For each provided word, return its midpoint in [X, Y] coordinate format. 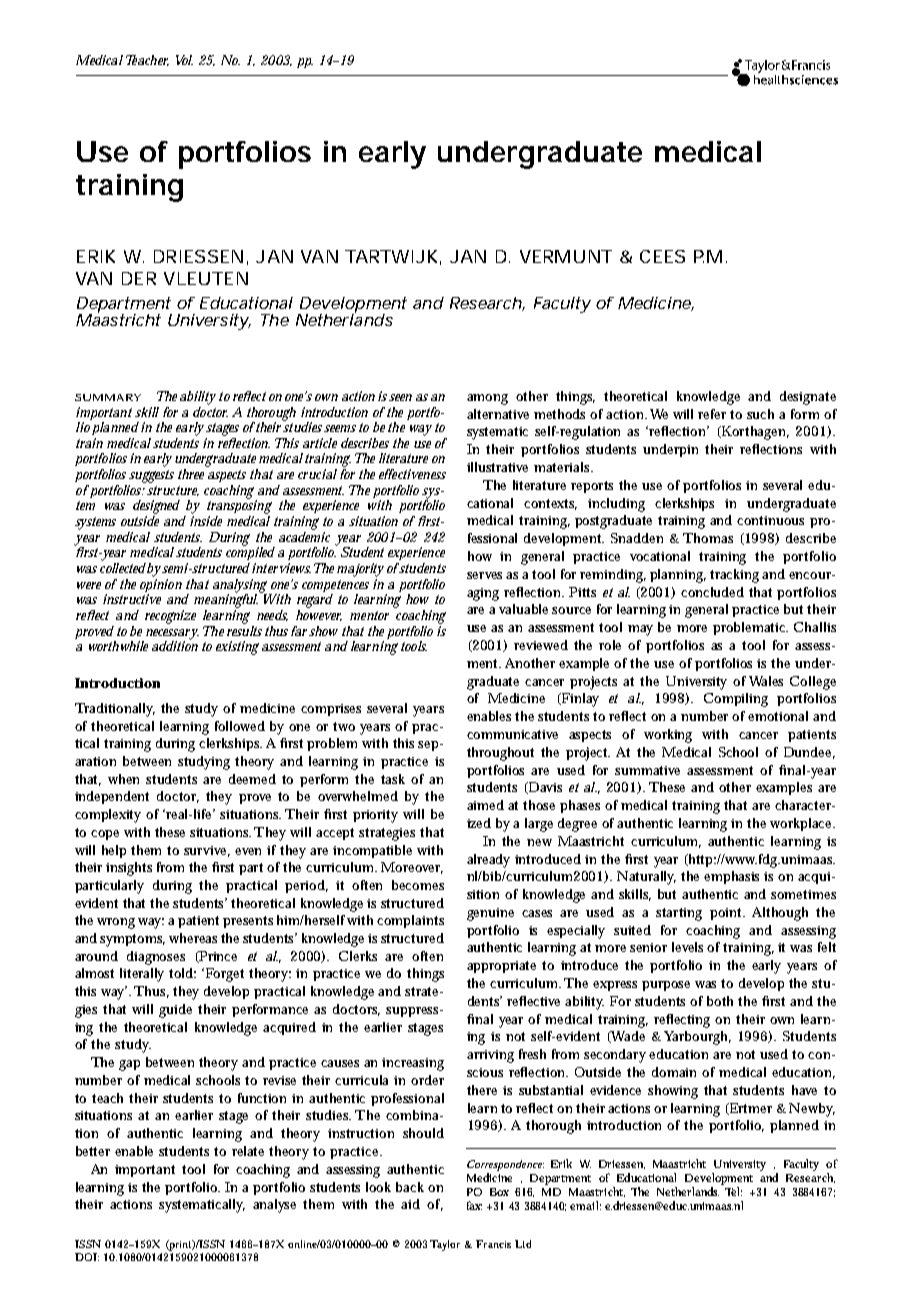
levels [690, 947]
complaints [410, 921]
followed [240, 726]
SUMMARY [108, 397]
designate [808, 398]
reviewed [541, 645]
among [487, 399]
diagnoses [156, 958]
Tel [733, 1191]
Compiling [736, 700]
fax [474, 1205]
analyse [274, 1206]
